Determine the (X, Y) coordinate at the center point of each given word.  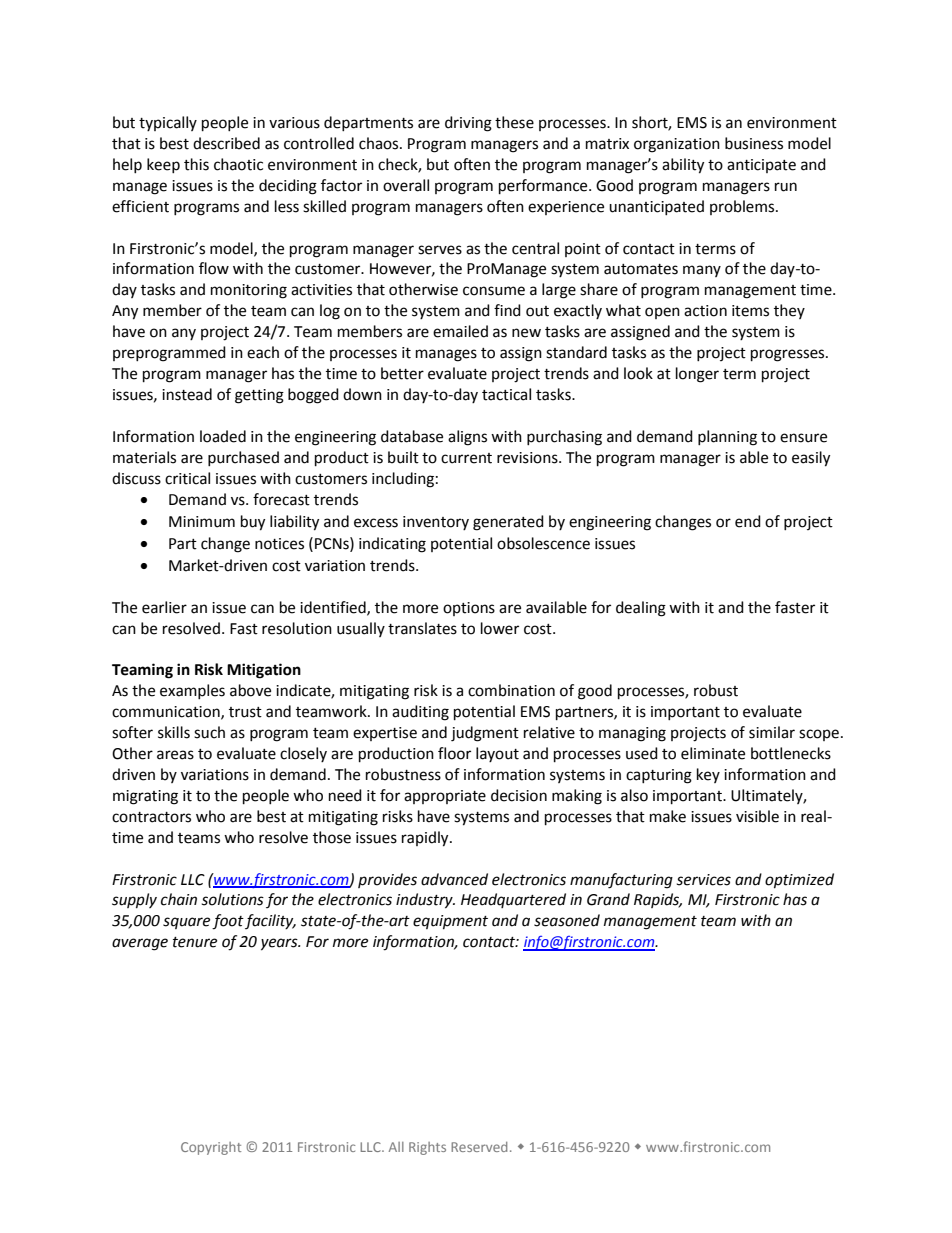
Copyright (211, 1148)
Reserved (479, 1147)
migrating (145, 797)
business (754, 143)
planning (727, 438)
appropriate (445, 797)
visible (757, 816)
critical (187, 478)
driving (468, 124)
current (466, 458)
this (196, 164)
